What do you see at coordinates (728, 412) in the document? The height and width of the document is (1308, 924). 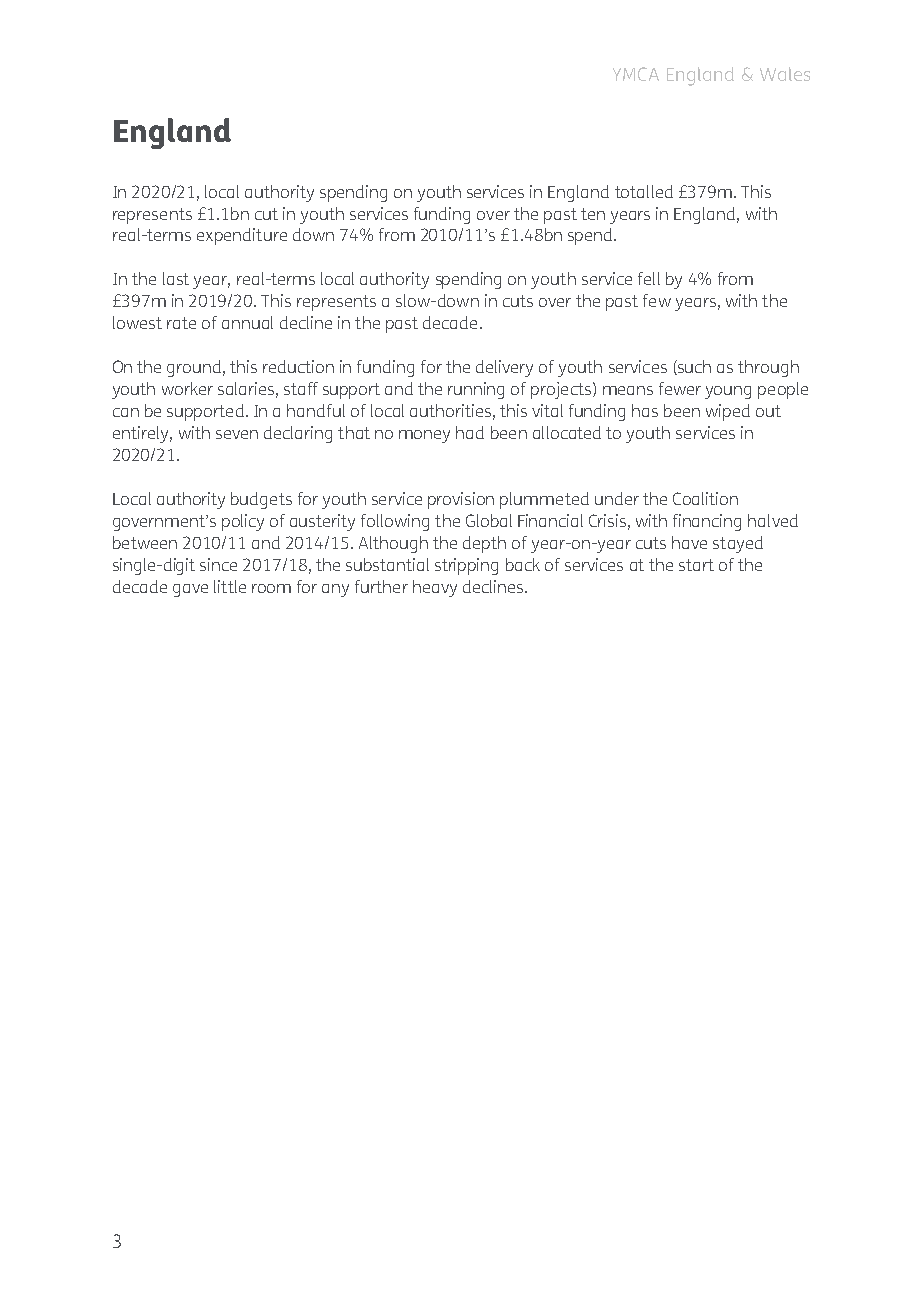 I see `wiped` at bounding box center [728, 412].
